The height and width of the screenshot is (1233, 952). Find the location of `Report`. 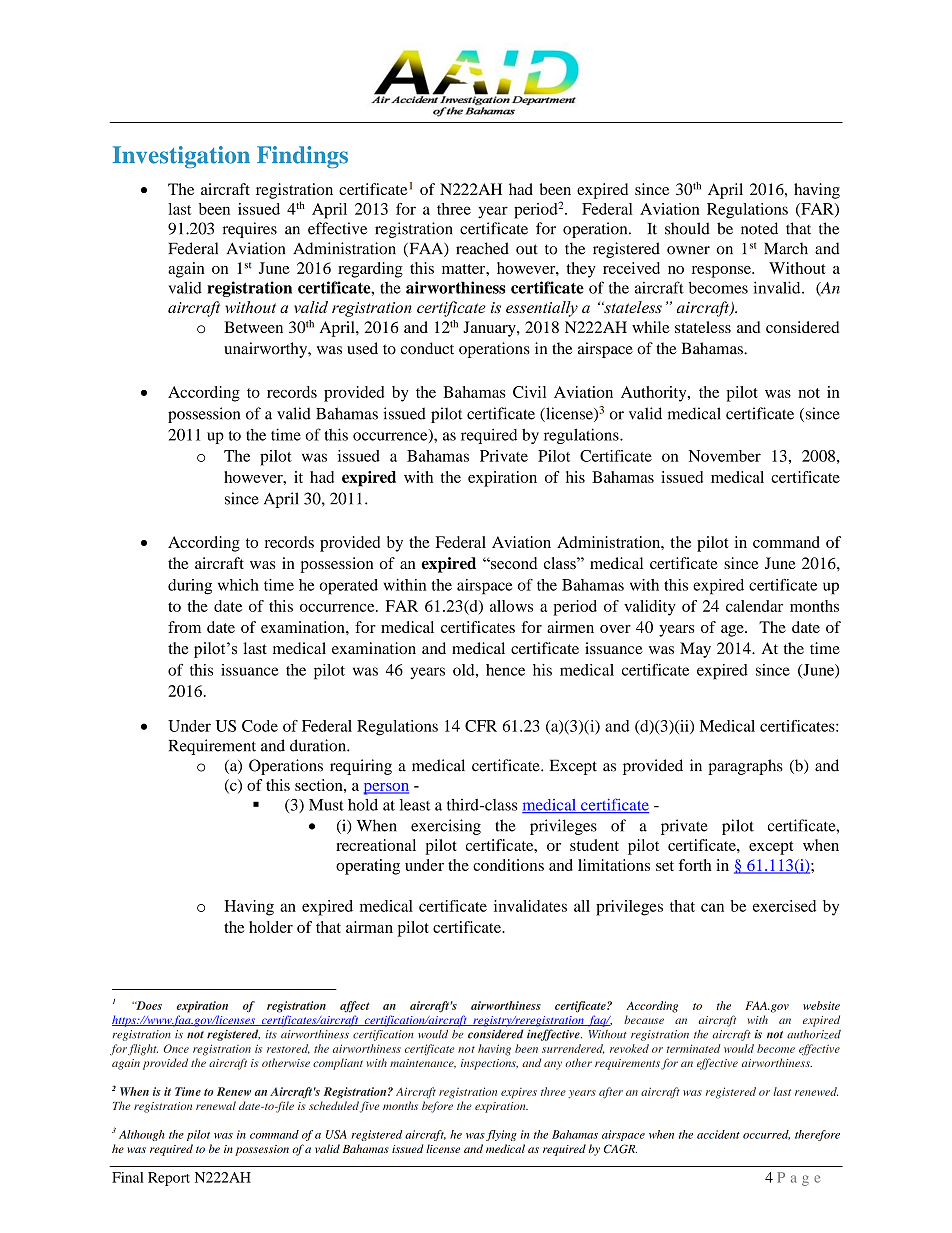

Report is located at coordinates (169, 1179).
